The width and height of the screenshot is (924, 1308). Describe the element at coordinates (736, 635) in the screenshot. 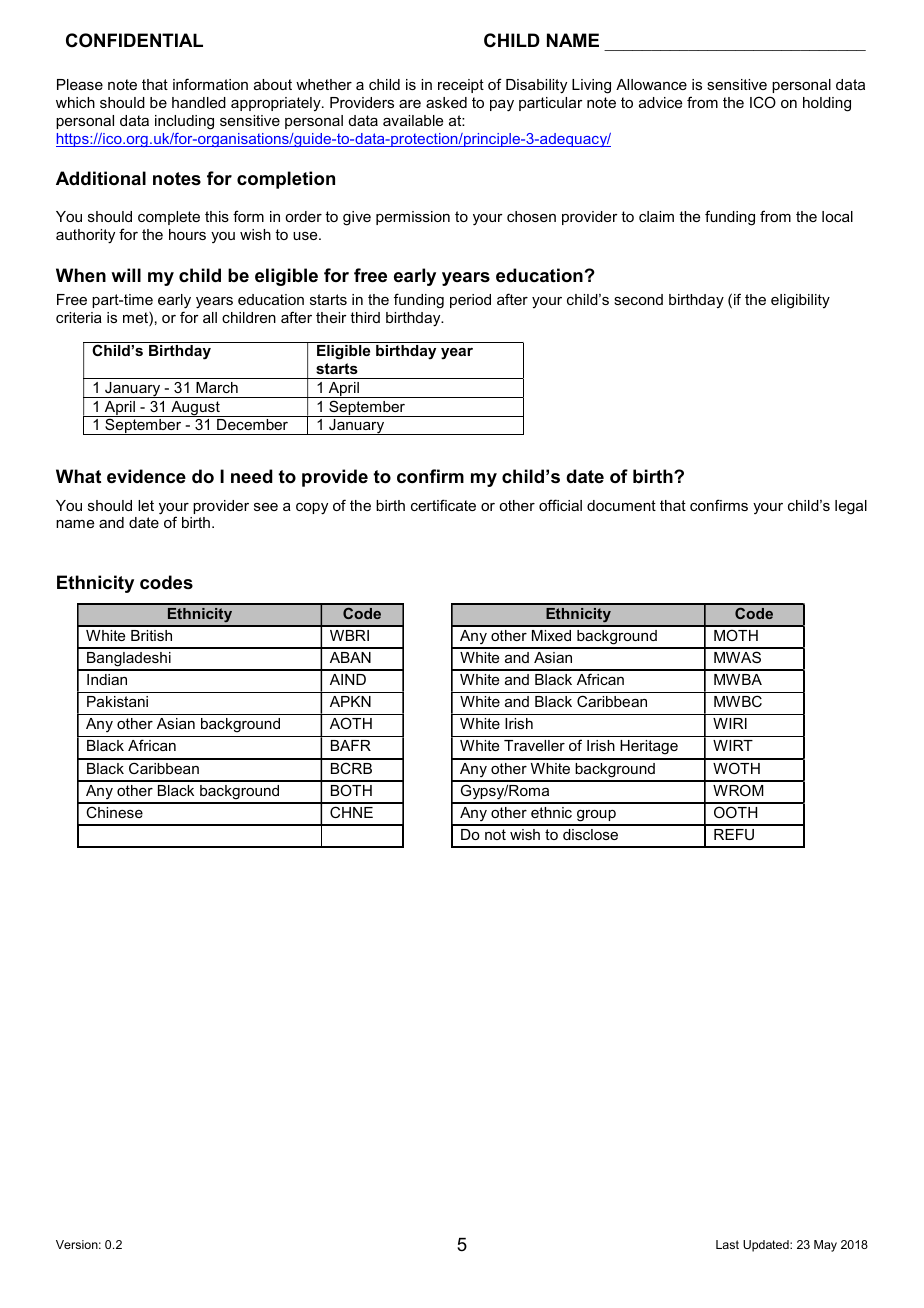

I see `MOTH` at that location.
